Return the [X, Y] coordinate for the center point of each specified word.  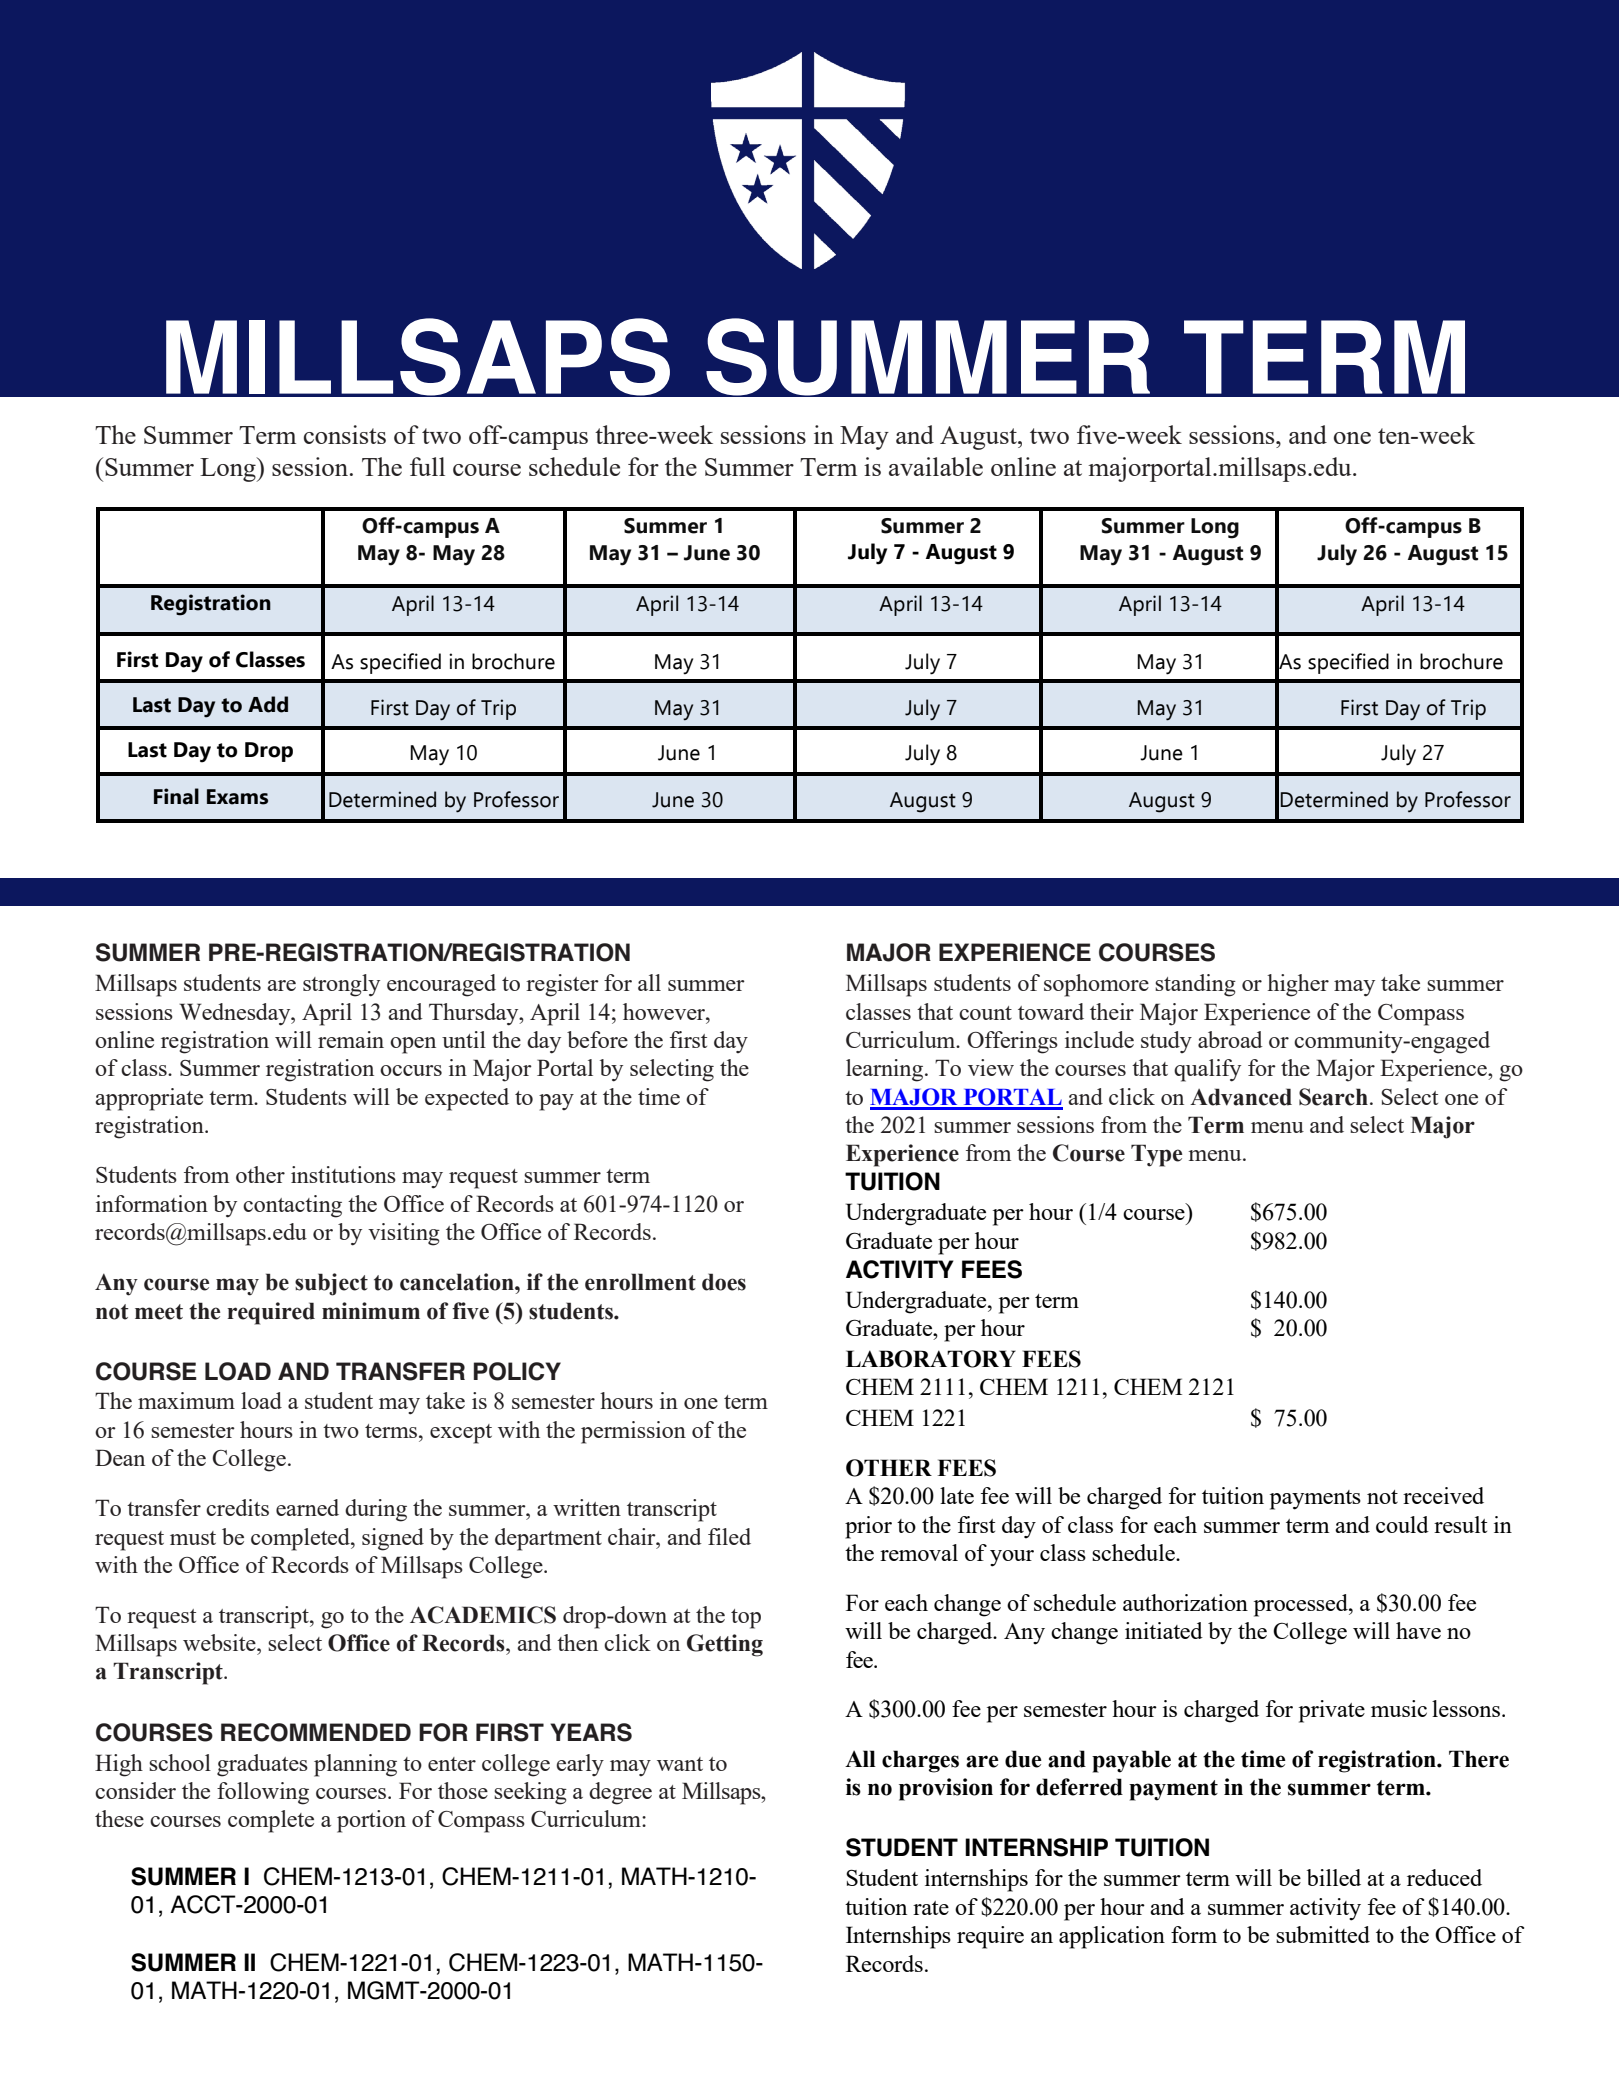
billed [1334, 1877]
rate [931, 1908]
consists [345, 434]
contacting [292, 1206]
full [427, 466]
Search [1333, 1097]
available [936, 466]
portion [371, 1821]
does [724, 1282]
